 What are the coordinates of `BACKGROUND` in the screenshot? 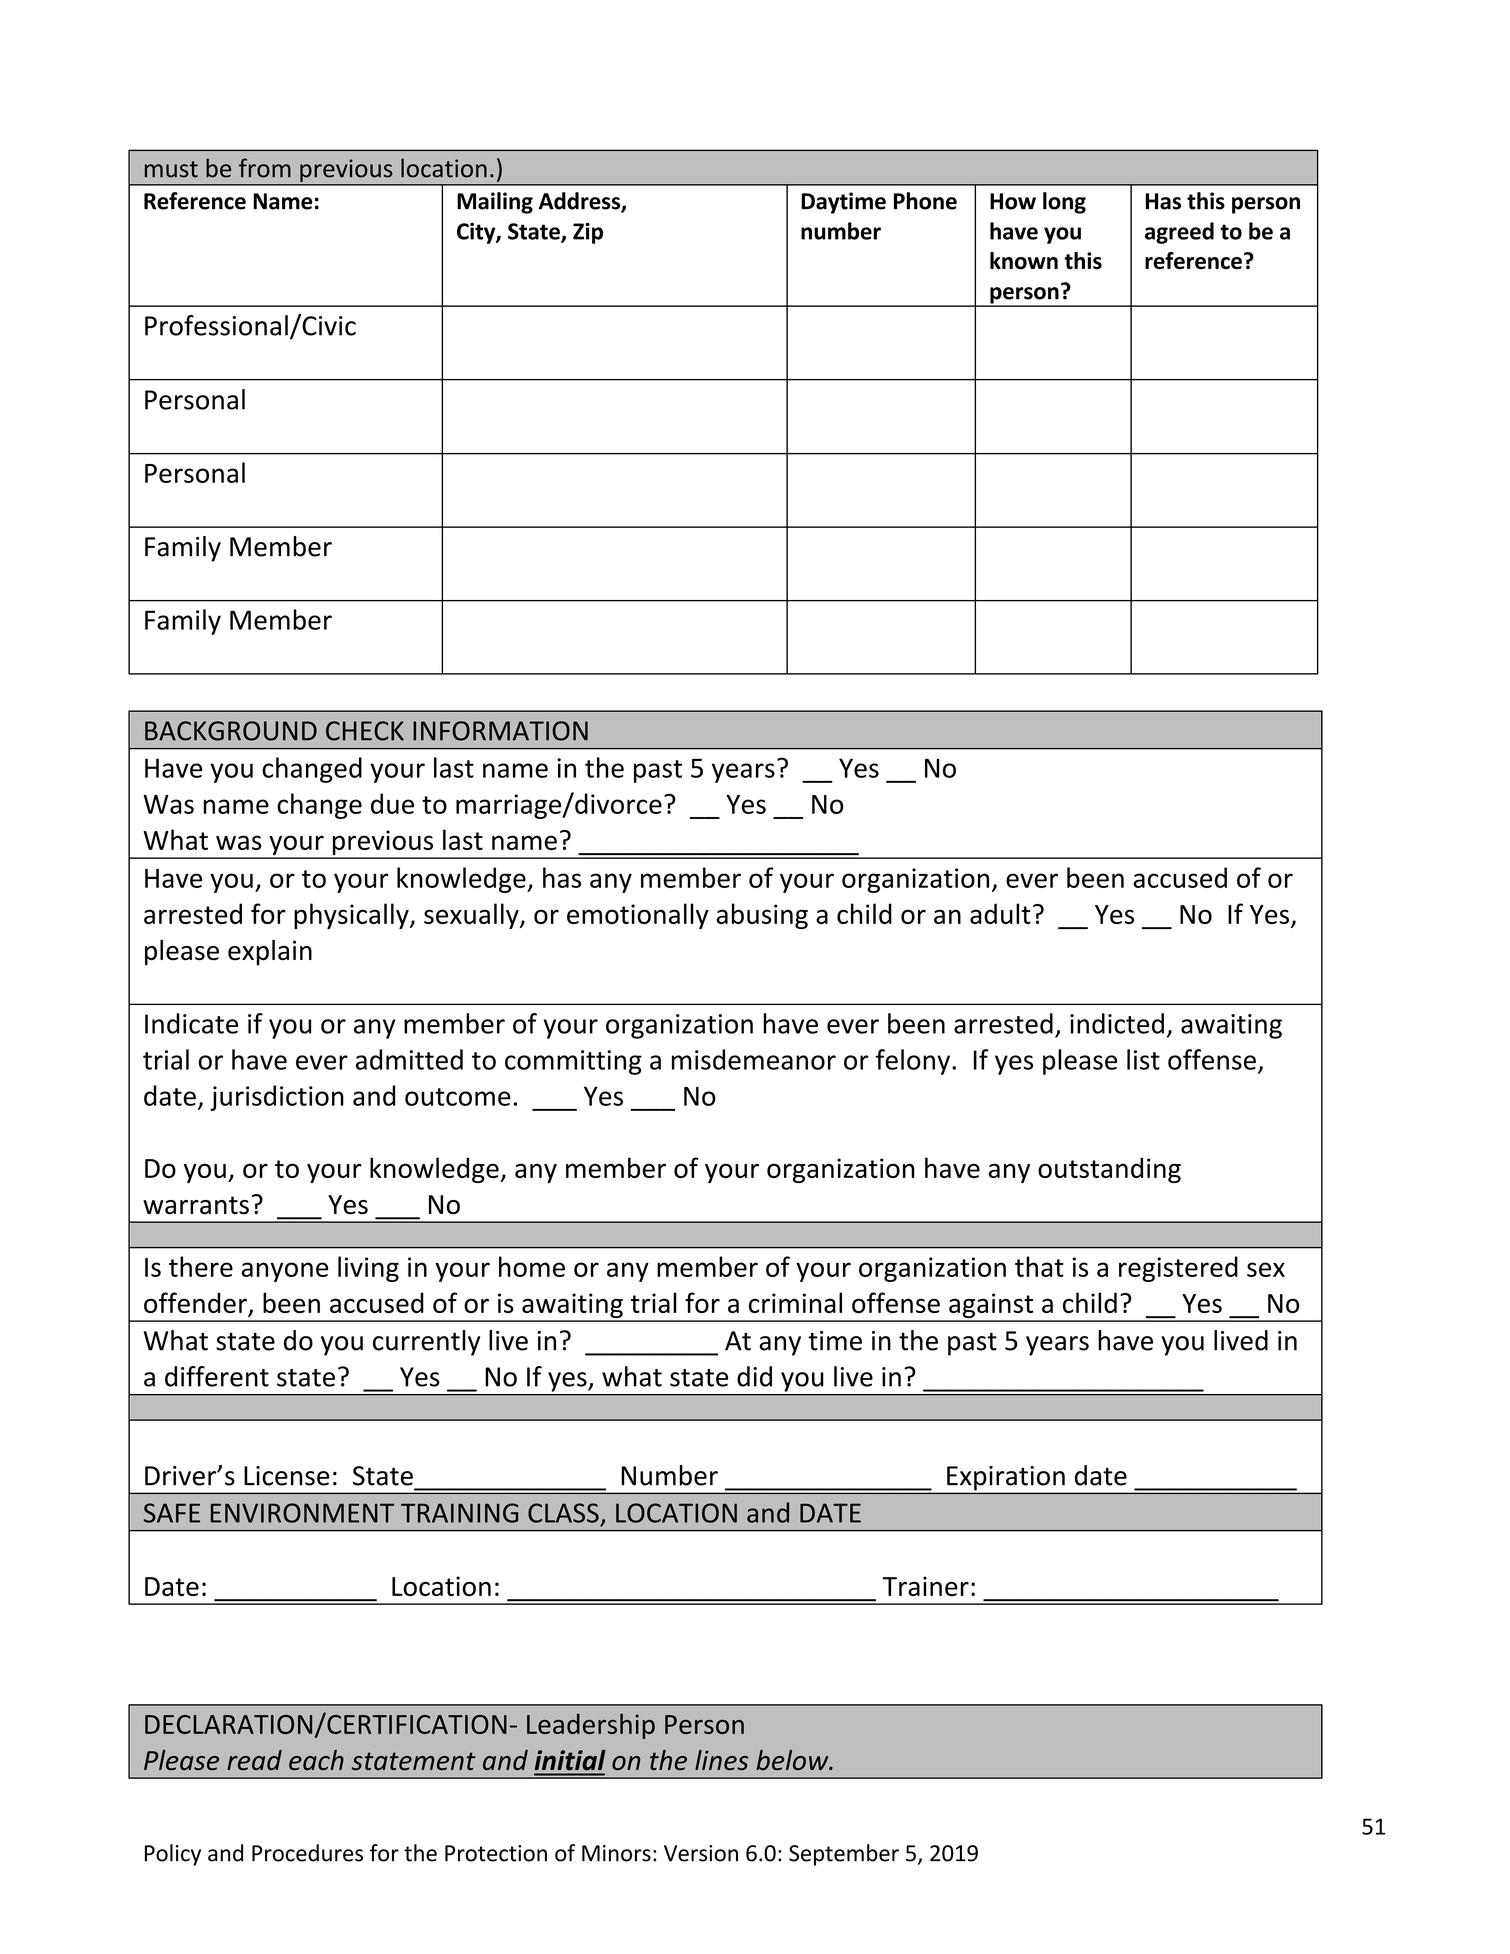 It's located at (231, 731).
